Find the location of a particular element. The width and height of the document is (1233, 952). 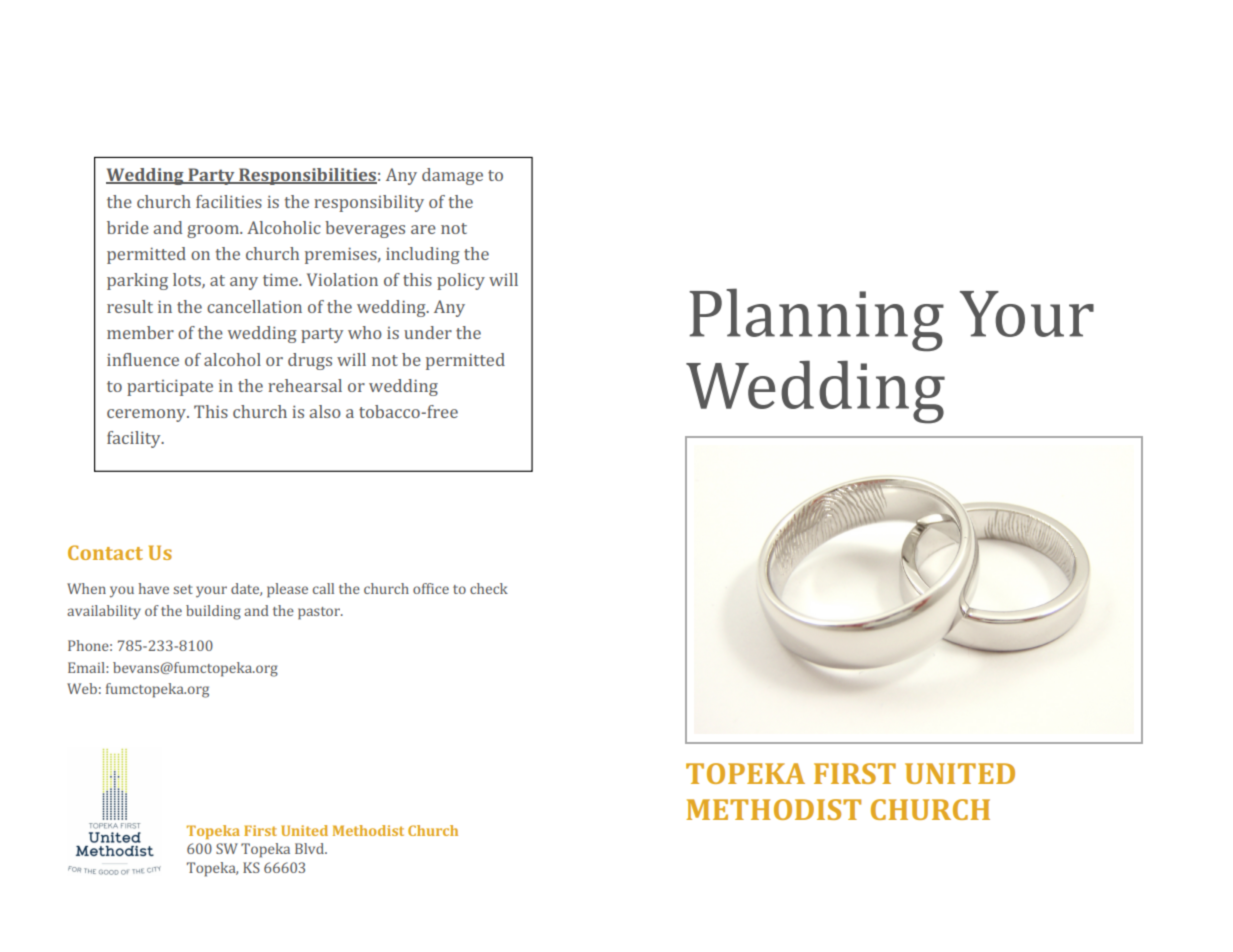

check is located at coordinates (489, 588).
